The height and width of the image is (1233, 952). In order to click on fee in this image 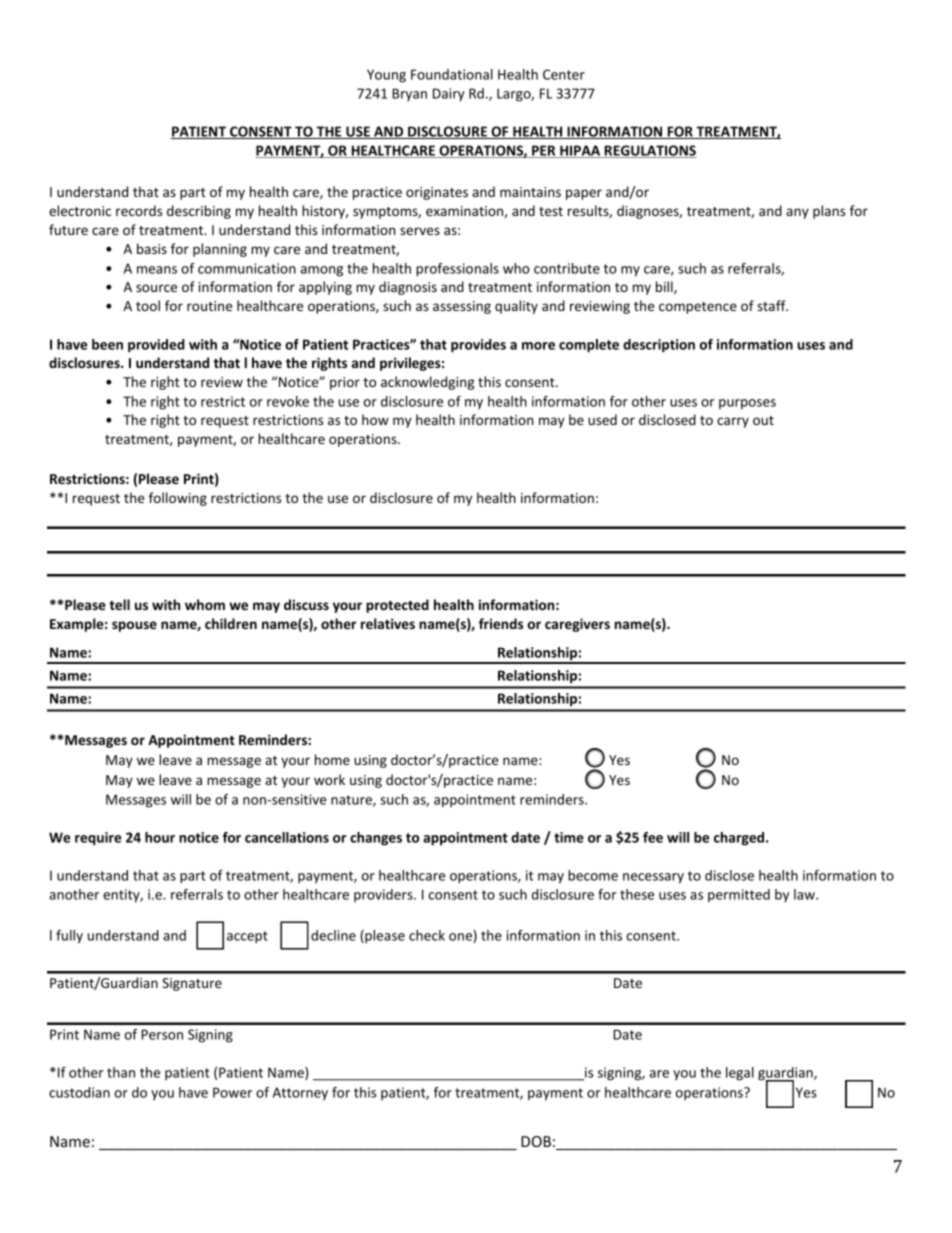, I will do `click(653, 837)`.
